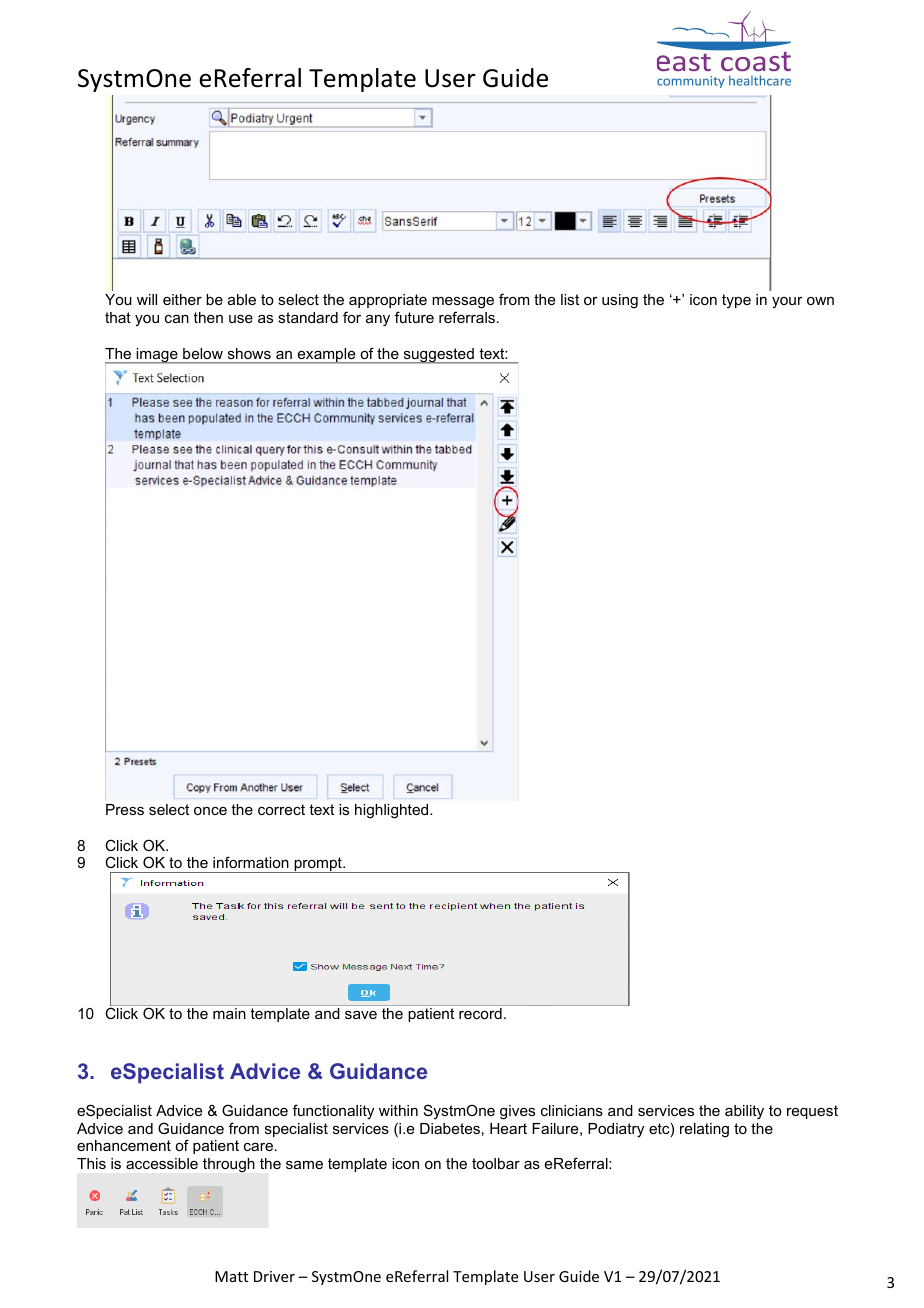  I want to click on record, so click(480, 1013).
